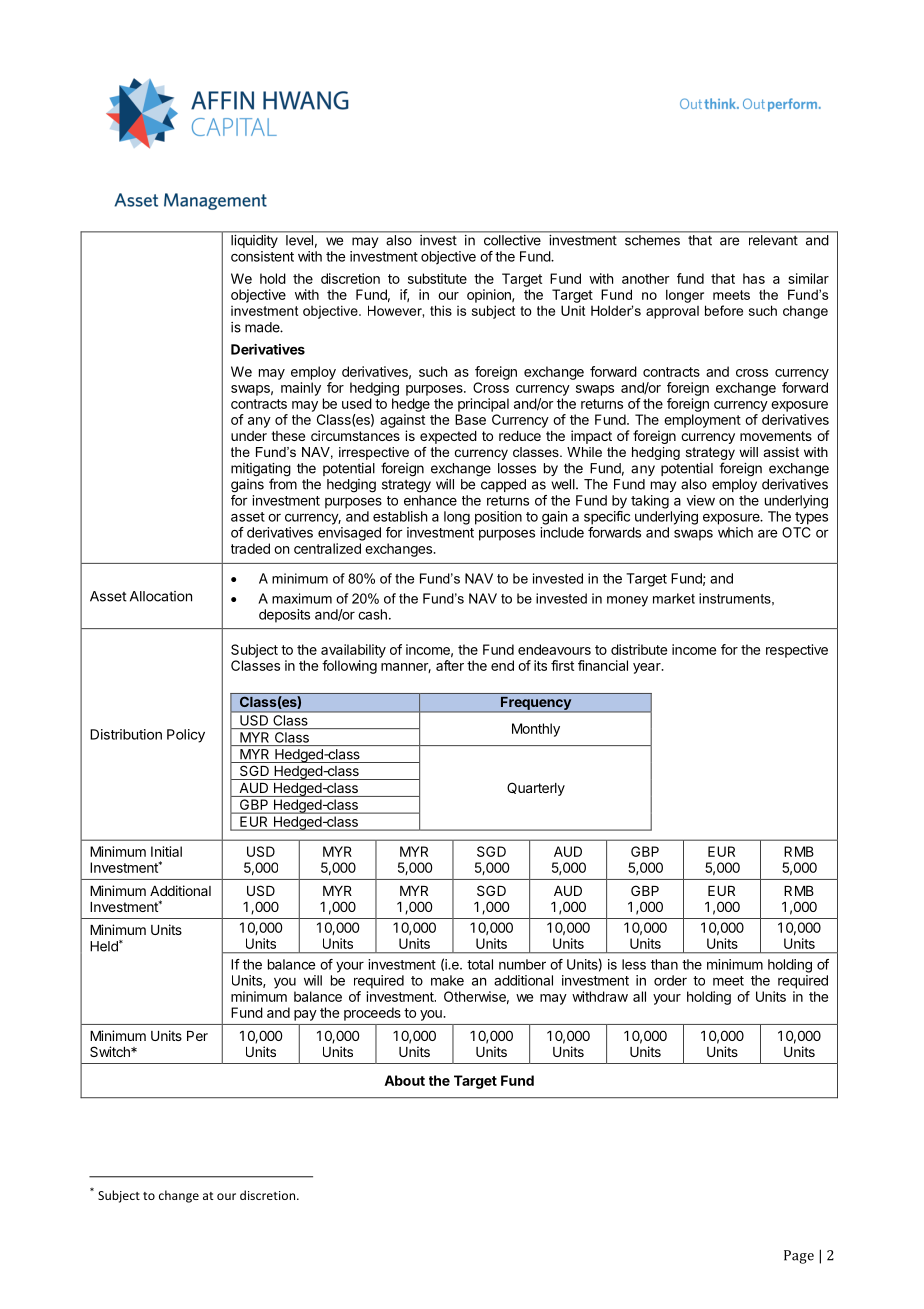  Describe the element at coordinates (498, 518) in the page. I see `position` at that location.
